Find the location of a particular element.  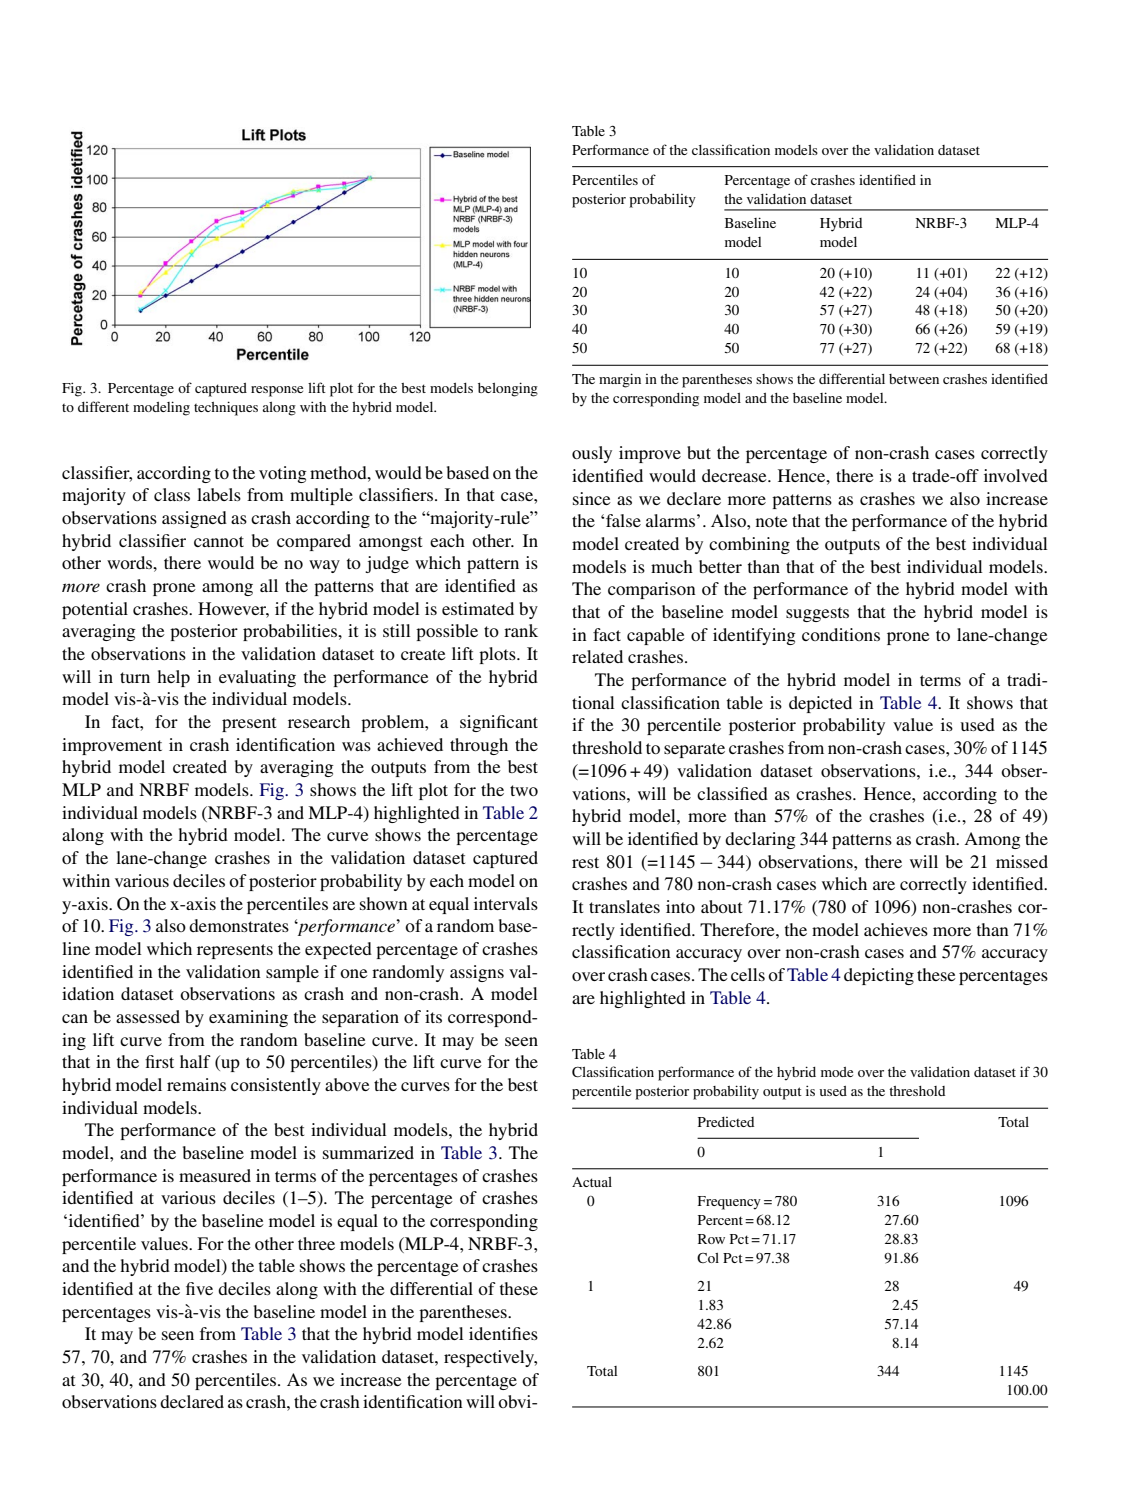

was is located at coordinates (356, 746).
